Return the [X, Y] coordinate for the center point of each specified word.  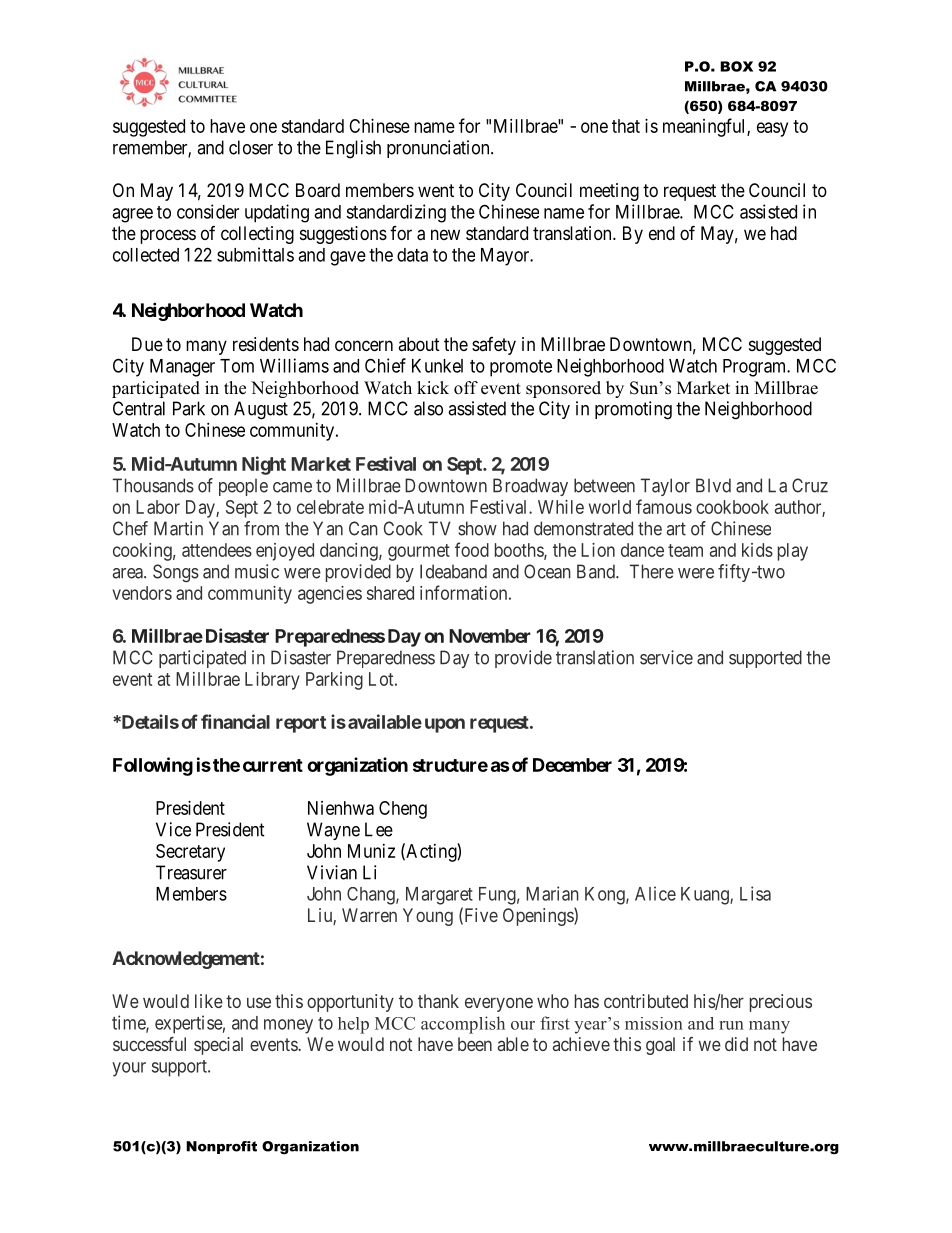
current [273, 765]
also [428, 408]
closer [251, 147]
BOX [736, 66]
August [261, 410]
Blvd [713, 485]
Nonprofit [221, 1147]
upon [445, 725]
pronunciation [439, 149]
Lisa [755, 893]
